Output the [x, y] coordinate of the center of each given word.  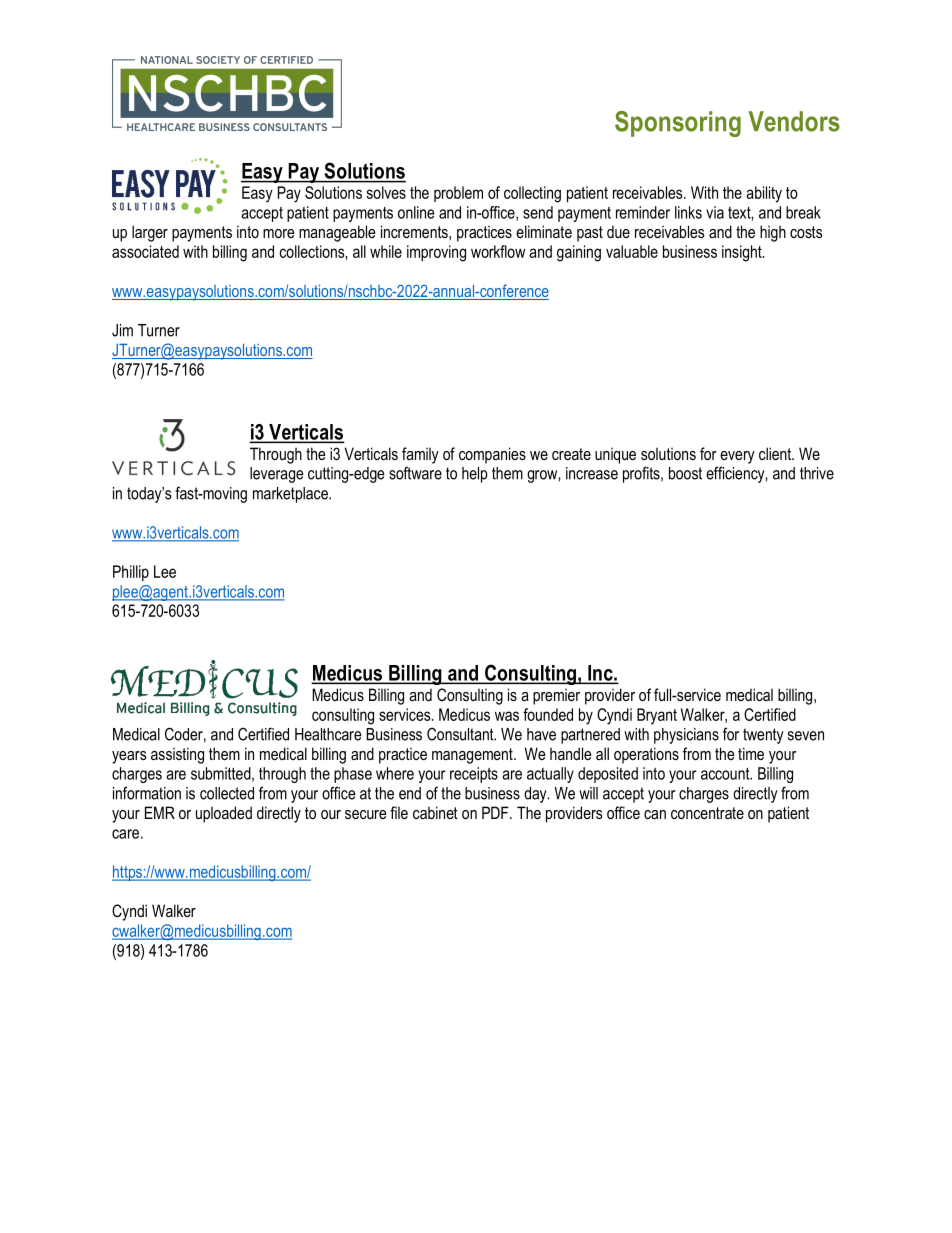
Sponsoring [678, 124]
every [737, 457]
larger [150, 233]
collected [227, 793]
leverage [277, 475]
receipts [474, 775]
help [475, 475]
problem [458, 194]
